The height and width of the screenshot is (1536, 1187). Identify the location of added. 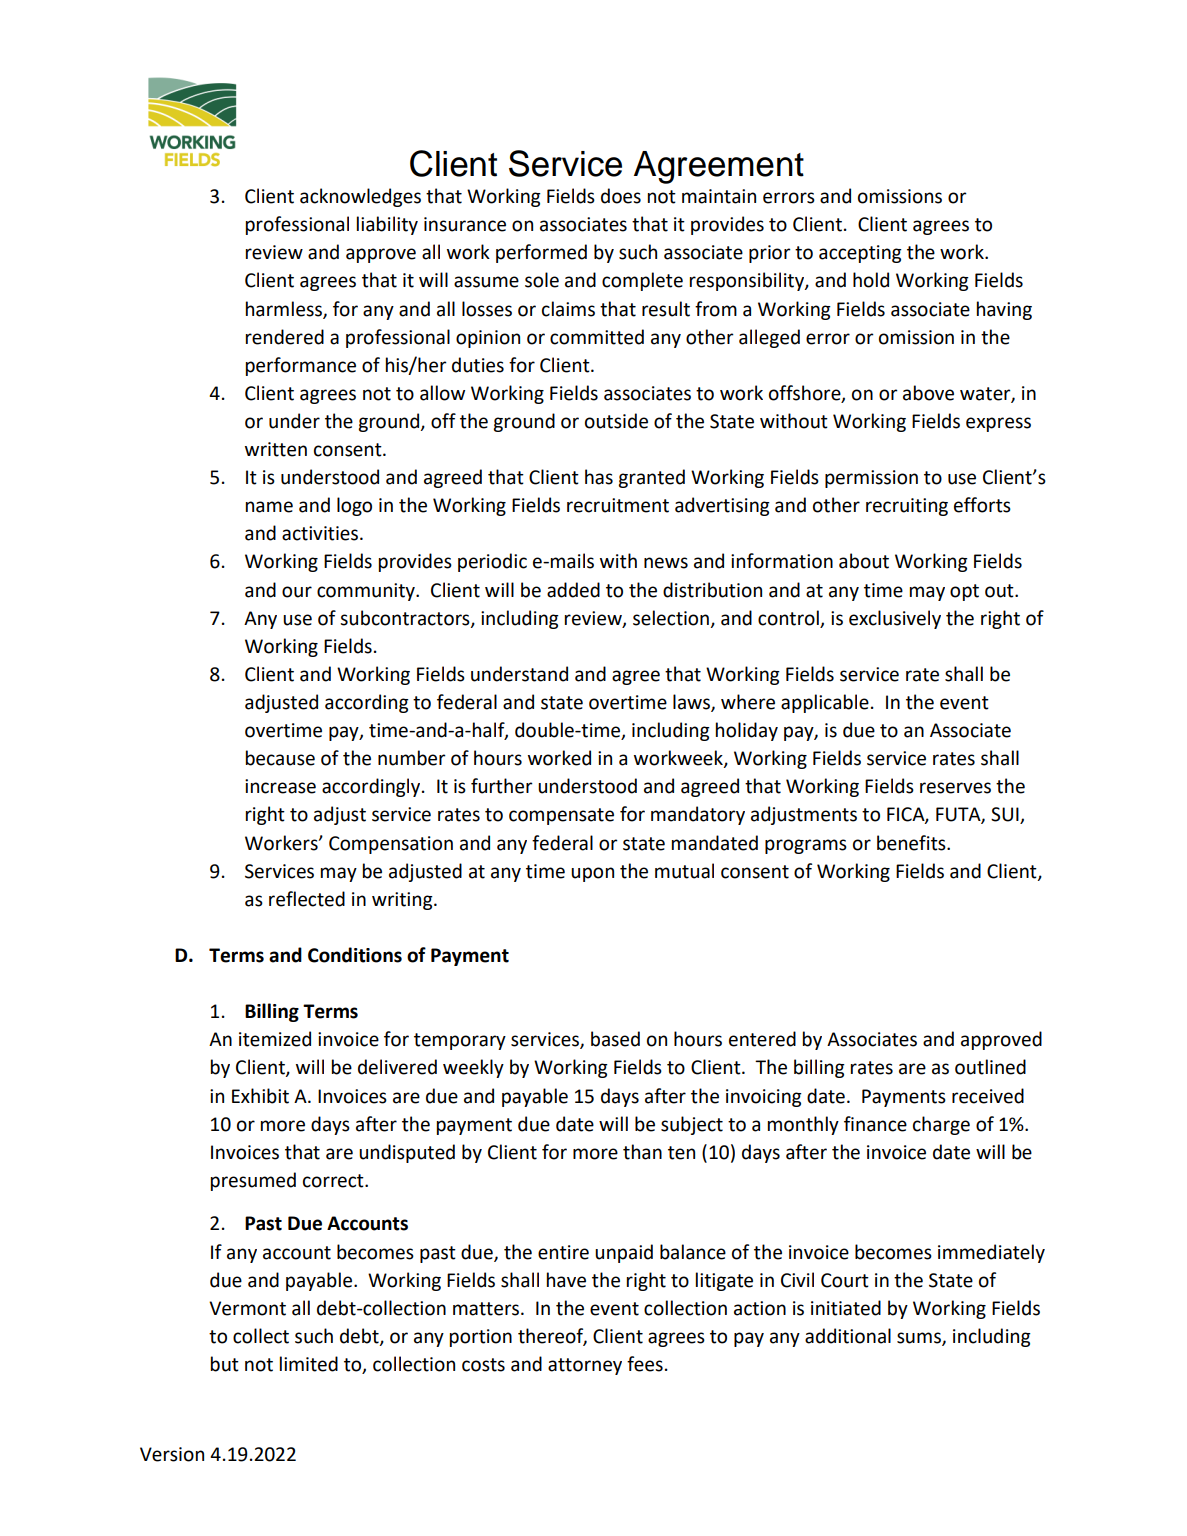
(573, 590).
